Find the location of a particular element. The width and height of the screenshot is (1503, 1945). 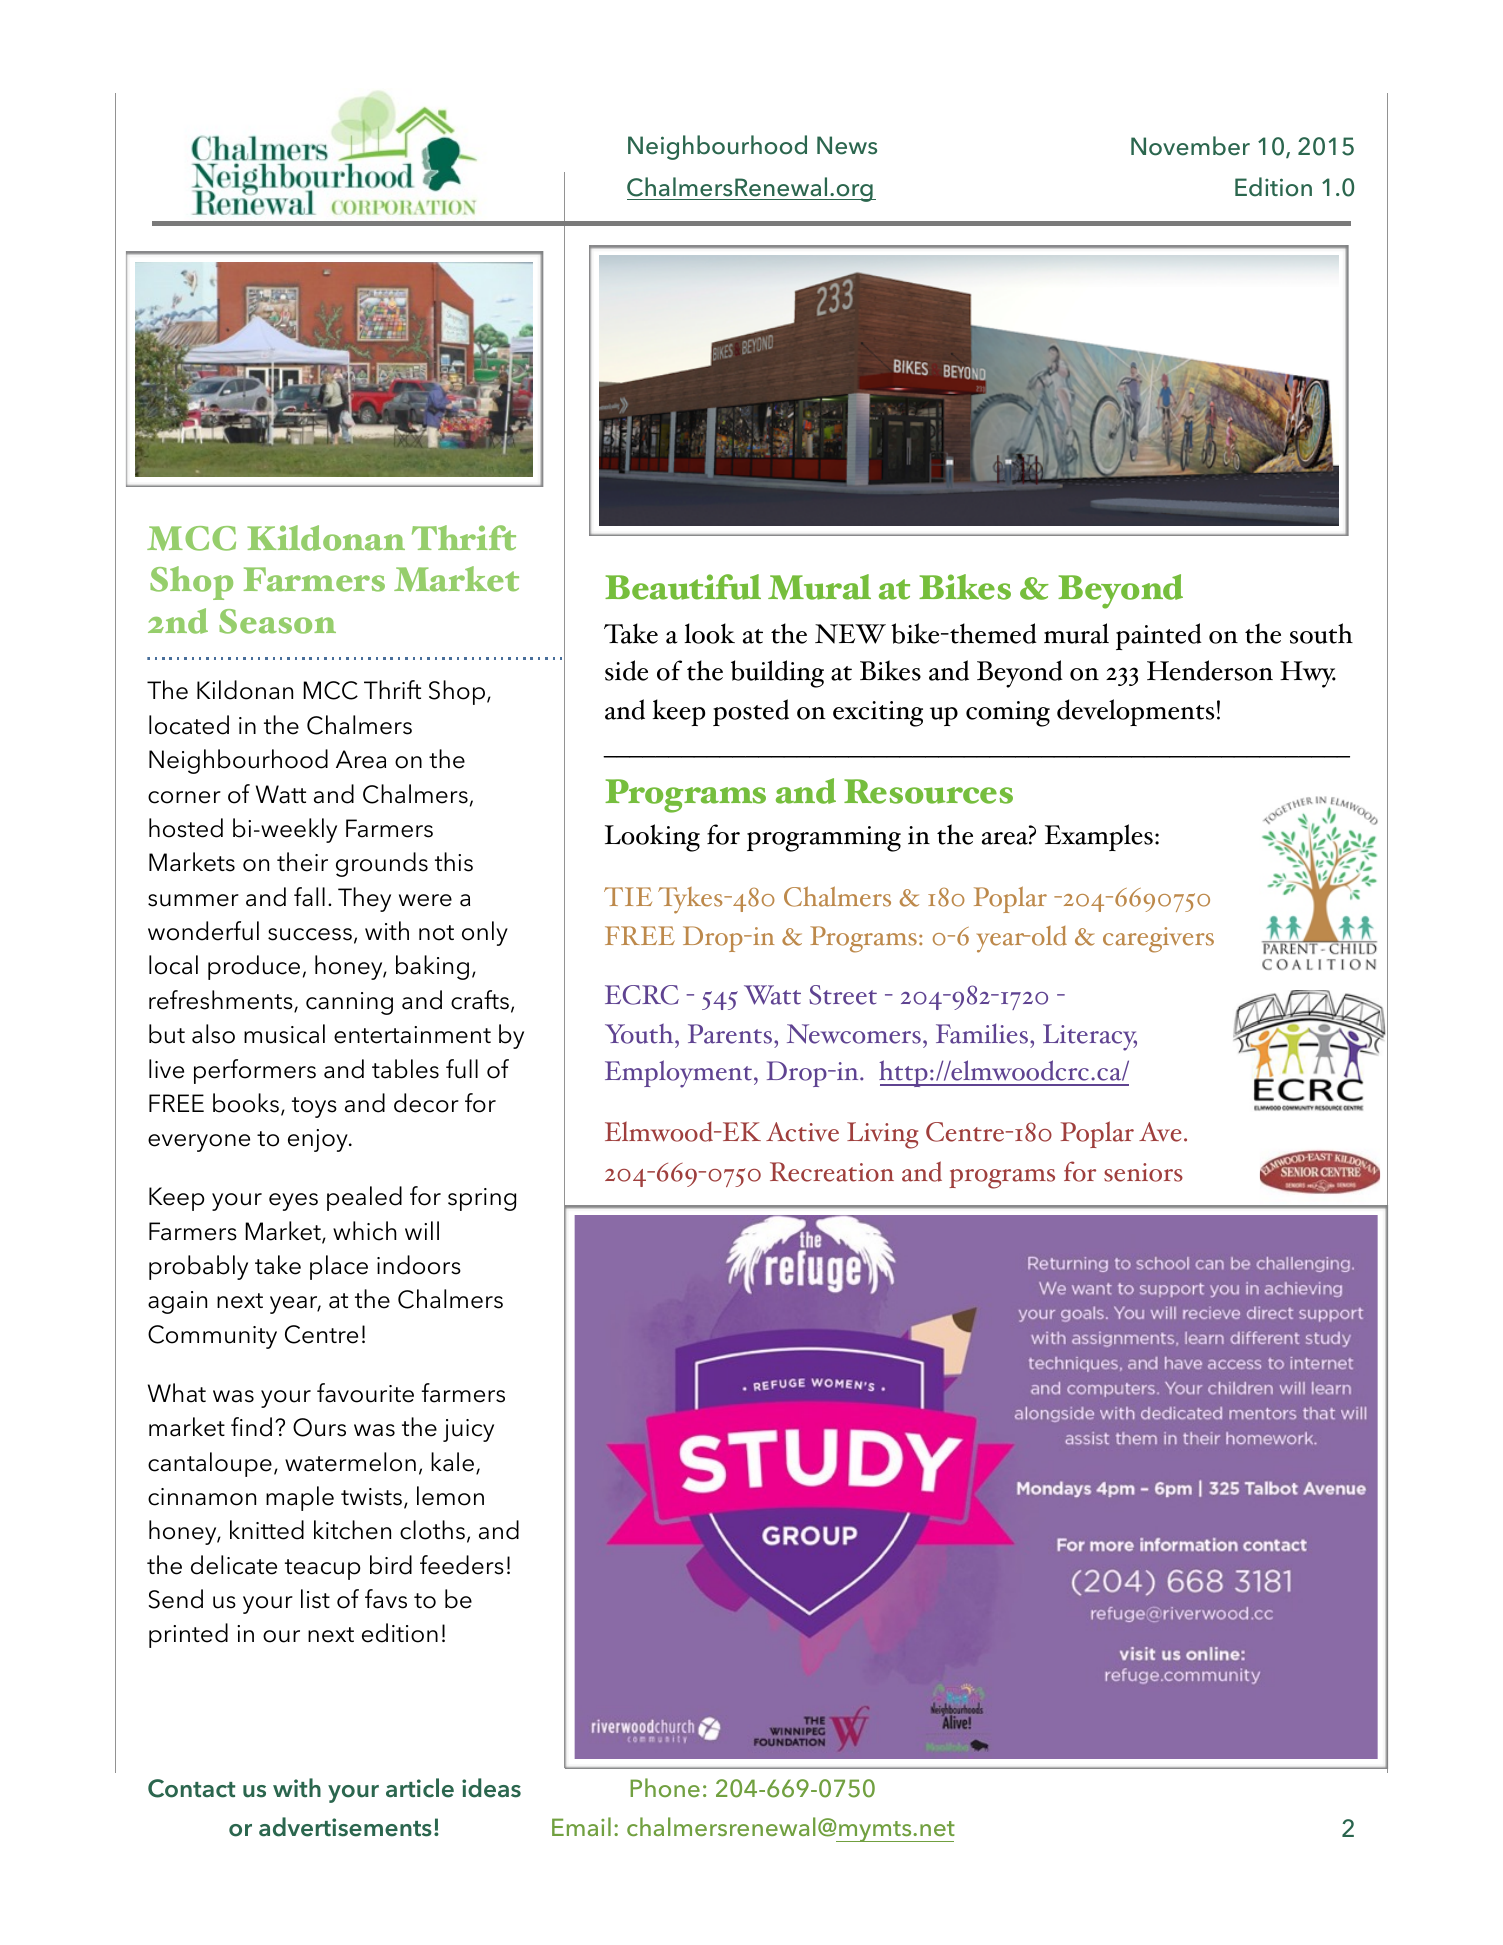

November is located at coordinates (1190, 146).
